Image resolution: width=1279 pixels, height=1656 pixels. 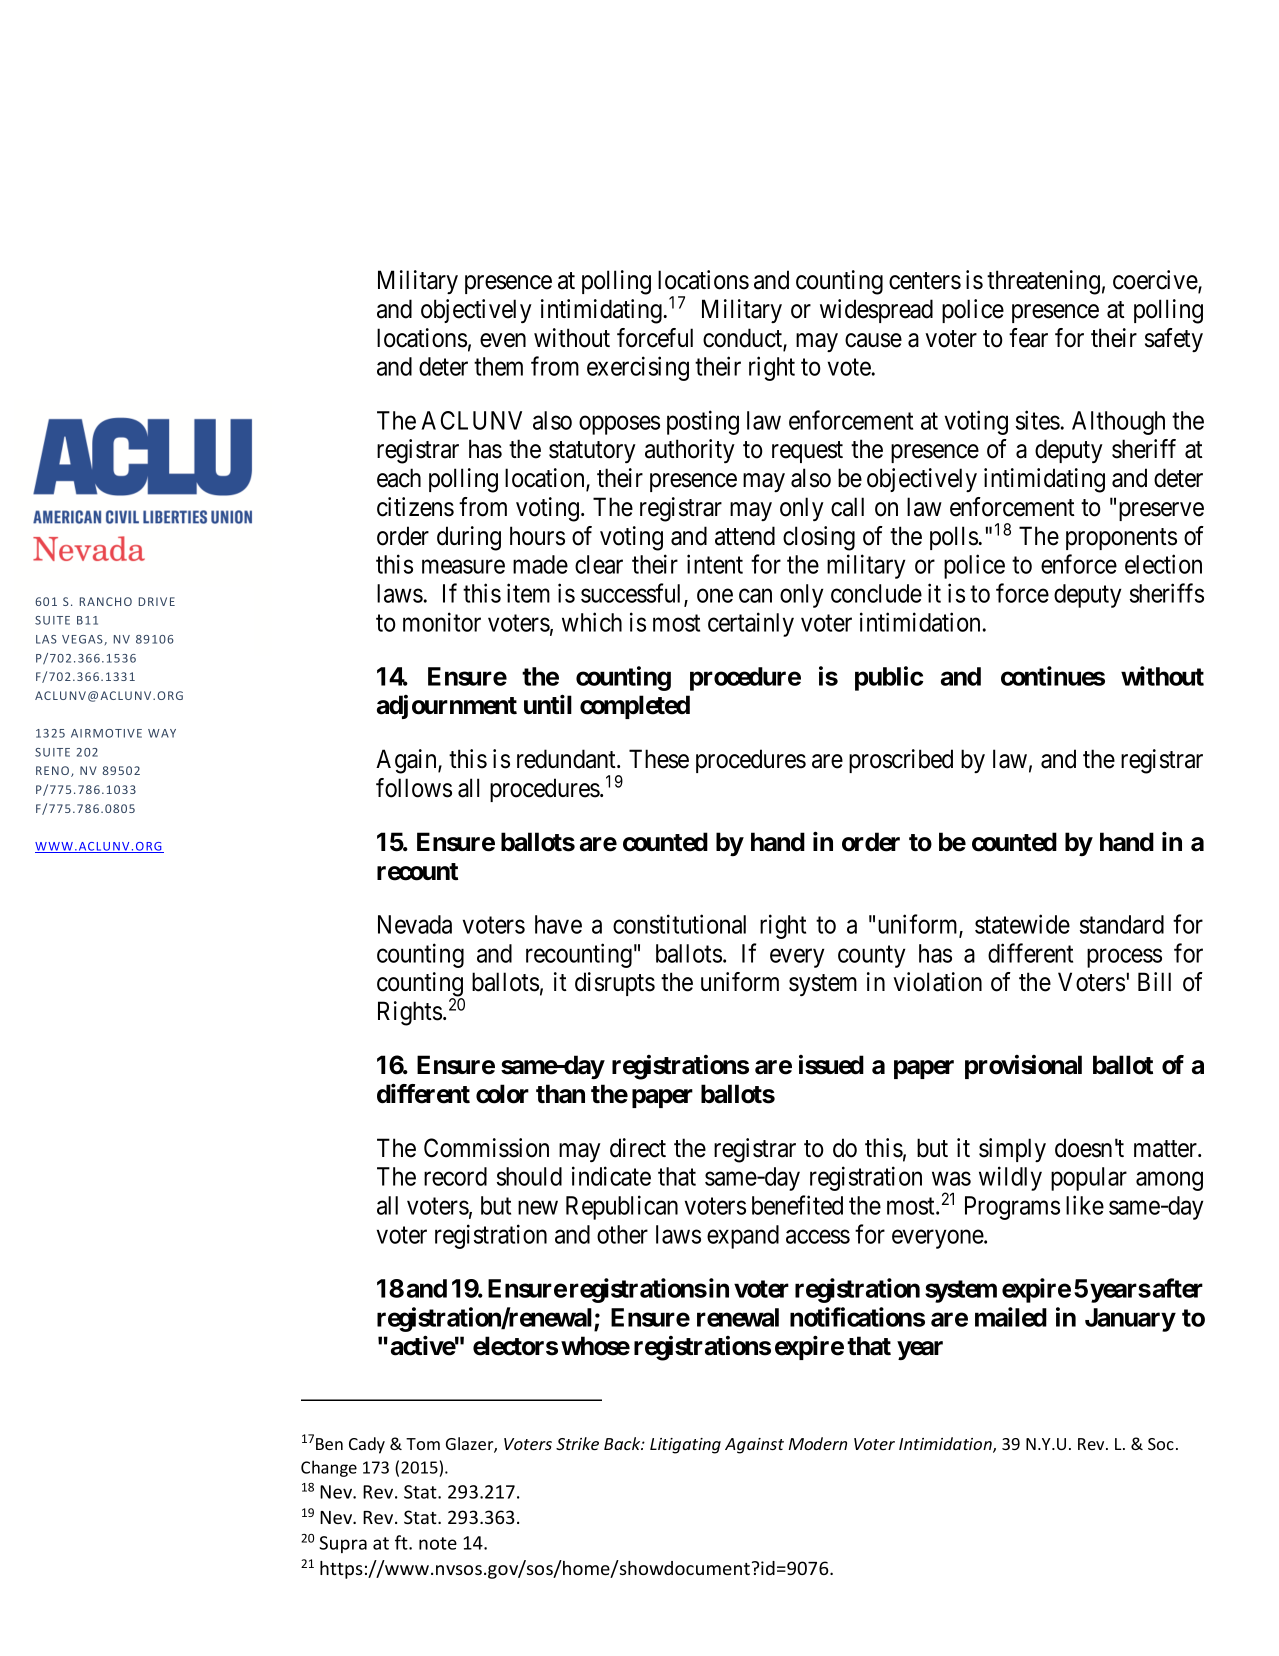 I want to click on fear, so click(x=1028, y=338).
